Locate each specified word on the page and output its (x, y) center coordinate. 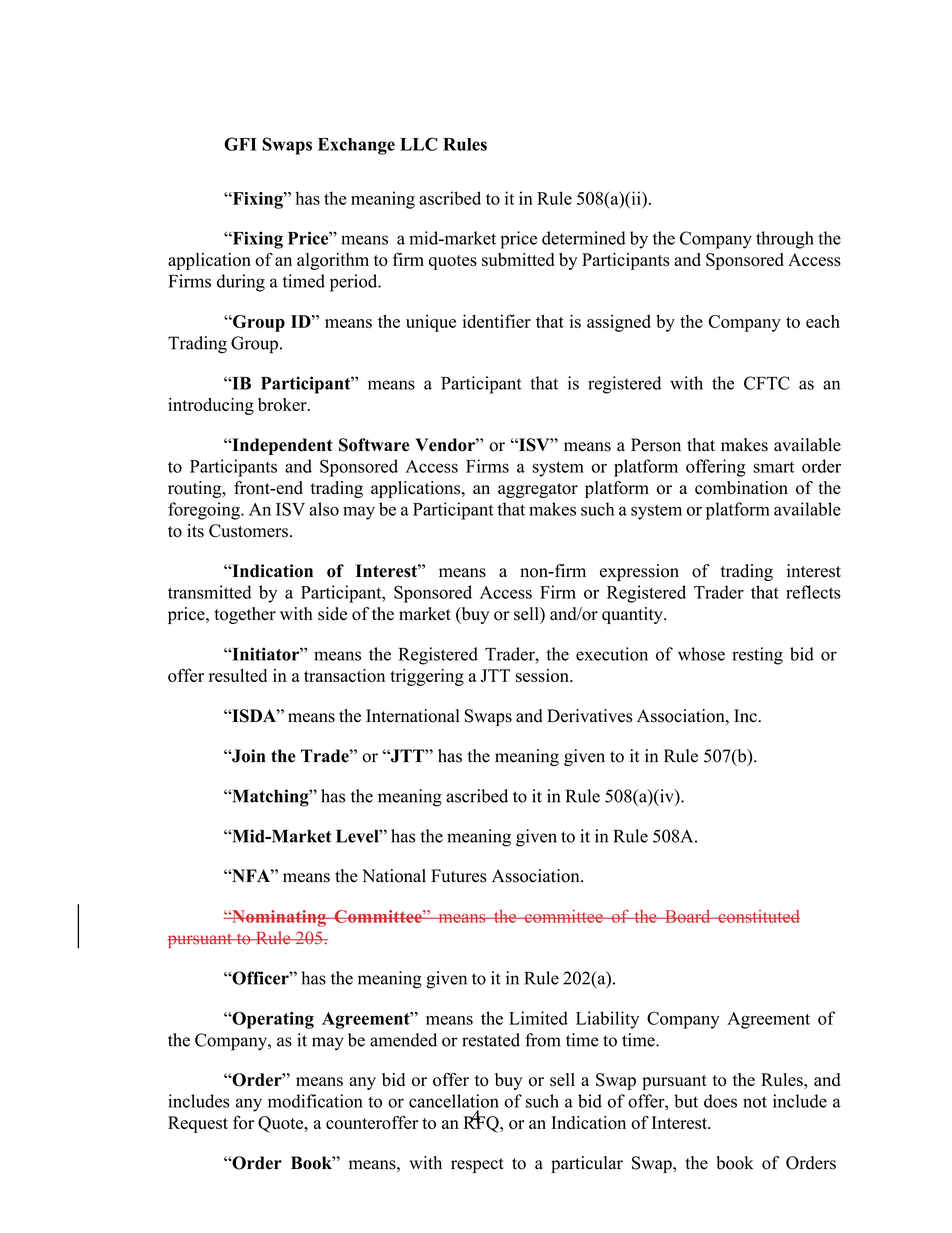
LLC (419, 144)
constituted (758, 916)
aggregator (538, 490)
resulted (238, 675)
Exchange (356, 146)
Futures (459, 876)
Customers (248, 531)
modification (315, 1101)
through (785, 240)
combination (741, 488)
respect (477, 1165)
